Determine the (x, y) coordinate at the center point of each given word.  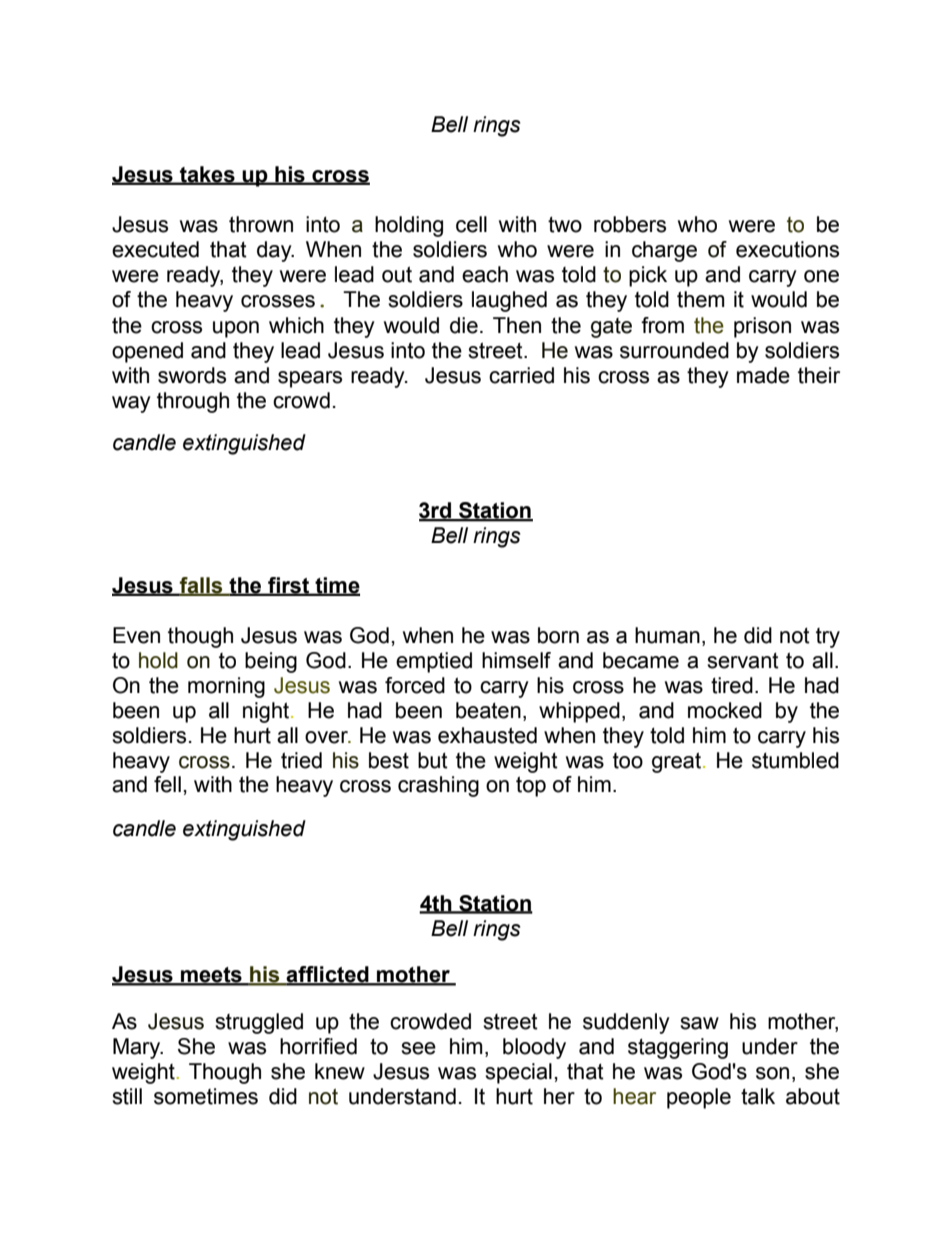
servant (743, 660)
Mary (138, 1048)
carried (521, 375)
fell (167, 784)
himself (516, 660)
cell (471, 224)
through (193, 402)
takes (207, 175)
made (763, 375)
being (271, 662)
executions (787, 249)
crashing (438, 786)
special (518, 1073)
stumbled (795, 760)
